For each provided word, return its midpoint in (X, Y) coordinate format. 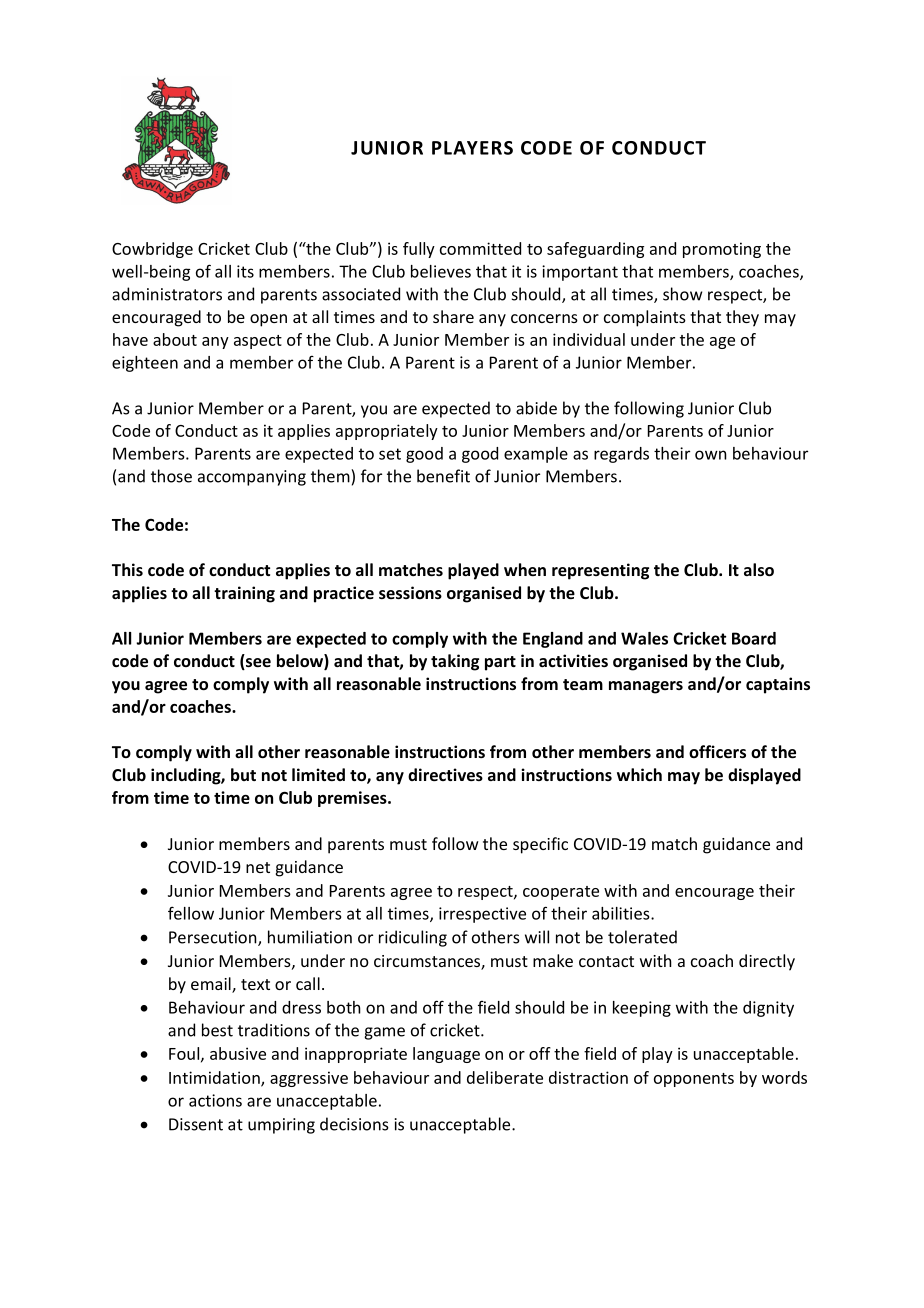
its (245, 271)
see (257, 664)
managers (646, 687)
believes (441, 271)
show (682, 294)
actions (215, 1100)
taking (455, 662)
